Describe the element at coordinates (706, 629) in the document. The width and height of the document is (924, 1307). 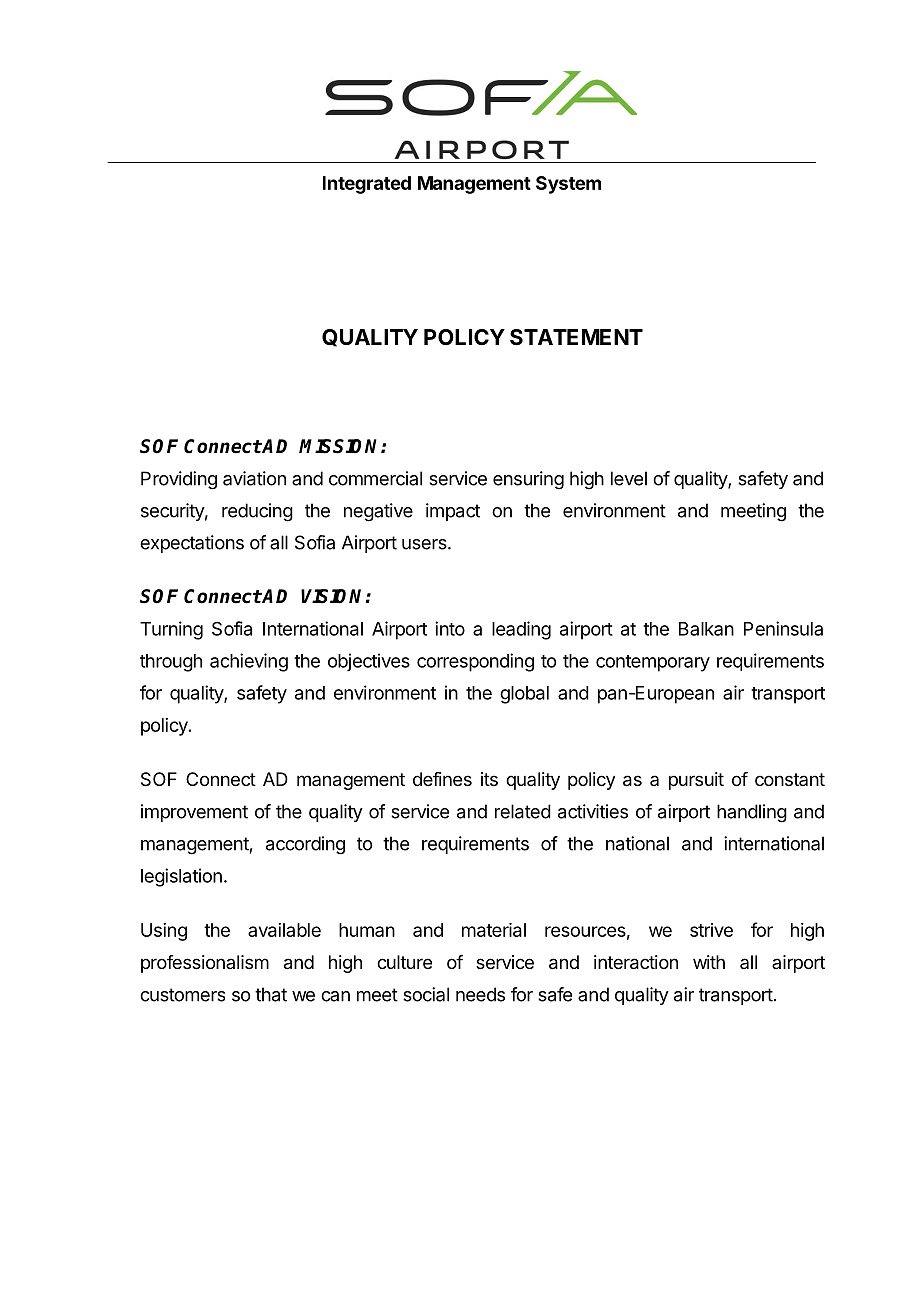
I see `Balkan` at that location.
